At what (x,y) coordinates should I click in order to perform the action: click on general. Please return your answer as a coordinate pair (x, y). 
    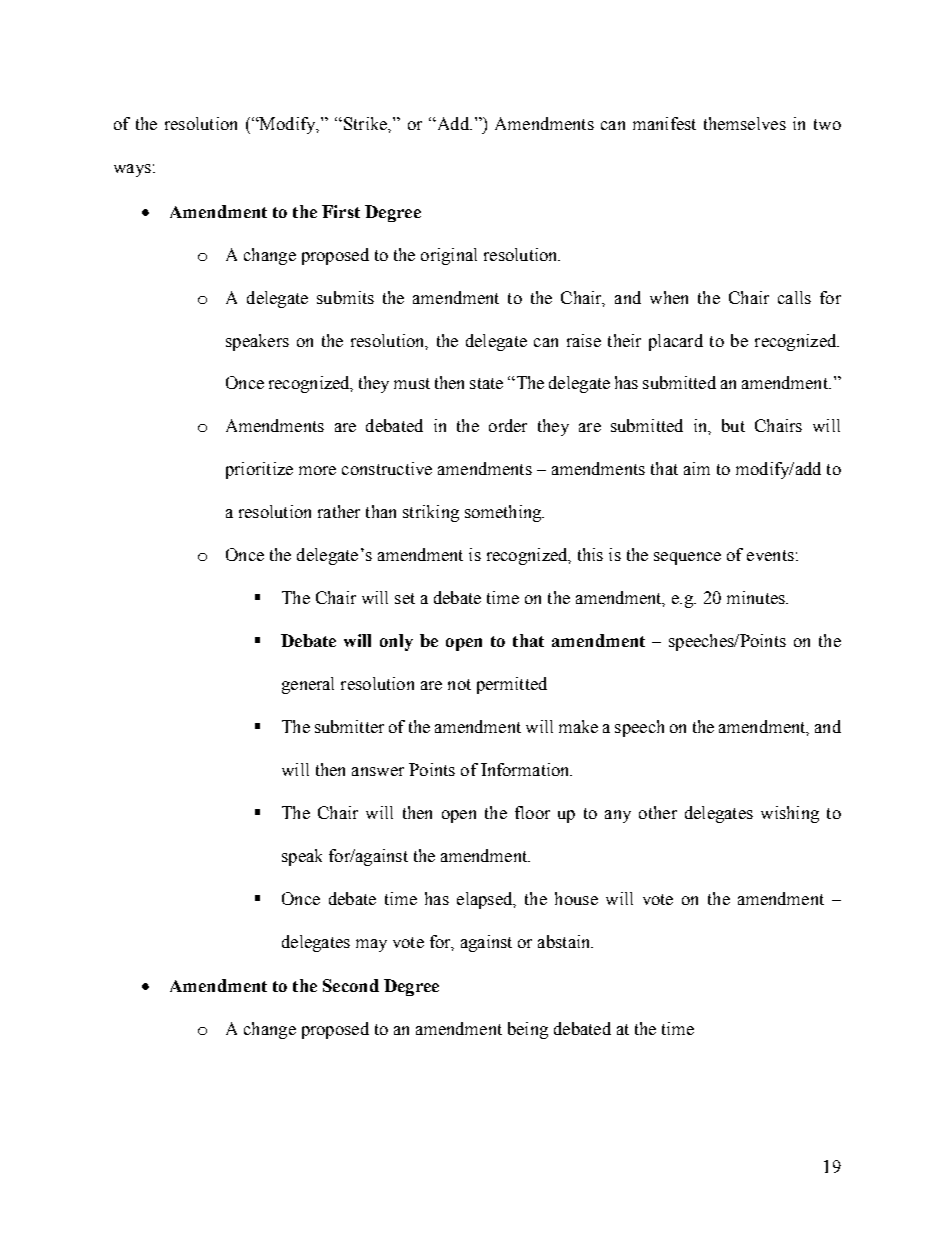
    Looking at the image, I should click on (308, 685).
